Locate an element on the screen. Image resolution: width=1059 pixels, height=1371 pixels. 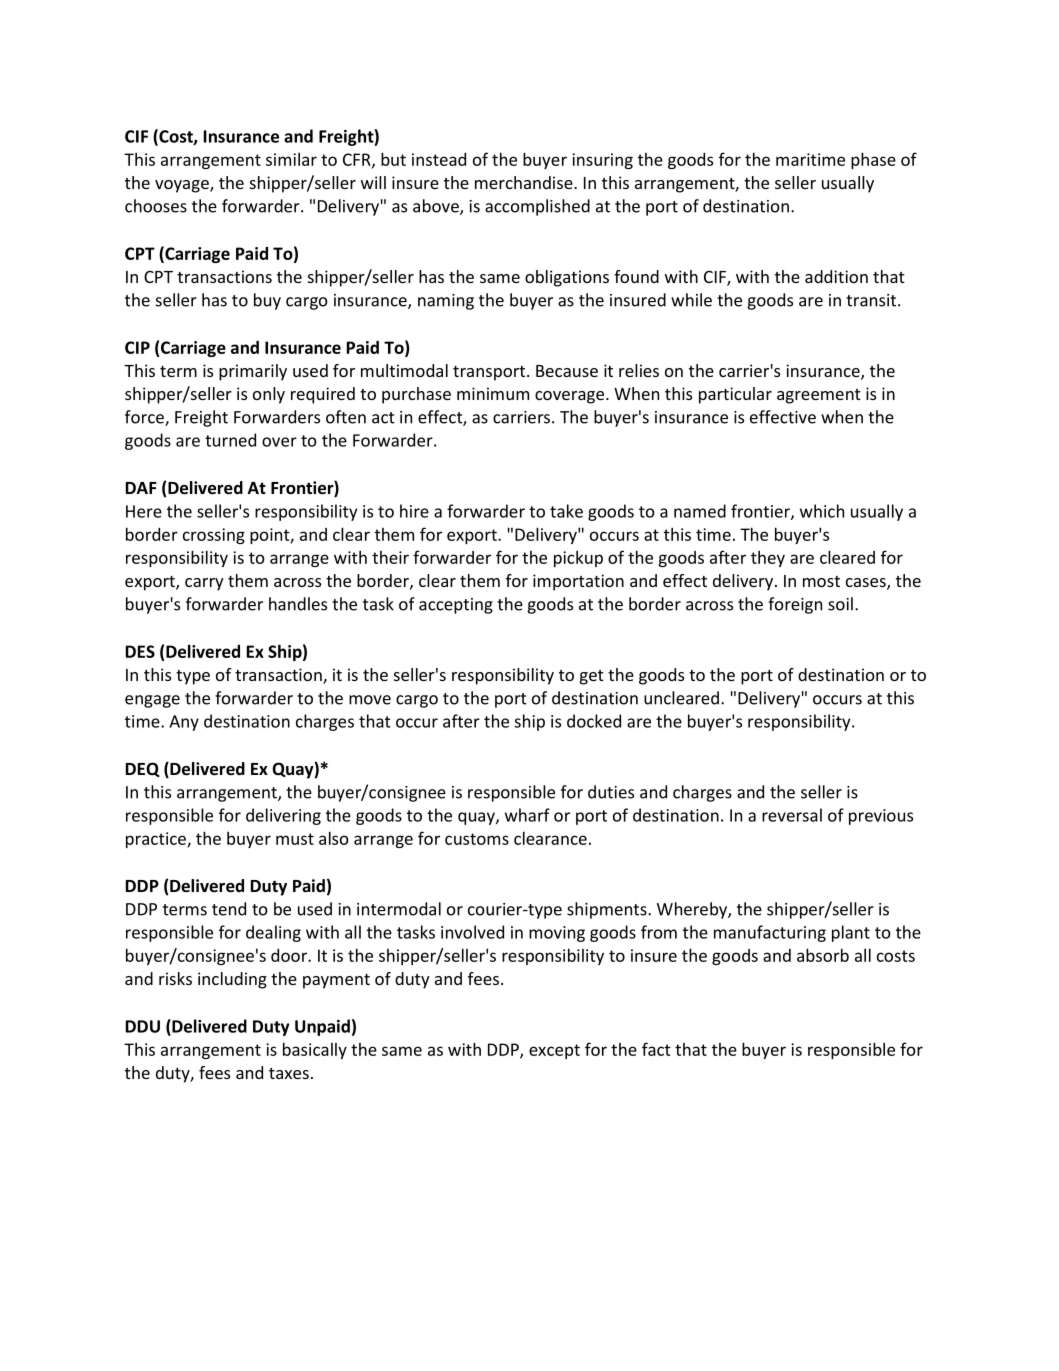
Any is located at coordinates (184, 723).
